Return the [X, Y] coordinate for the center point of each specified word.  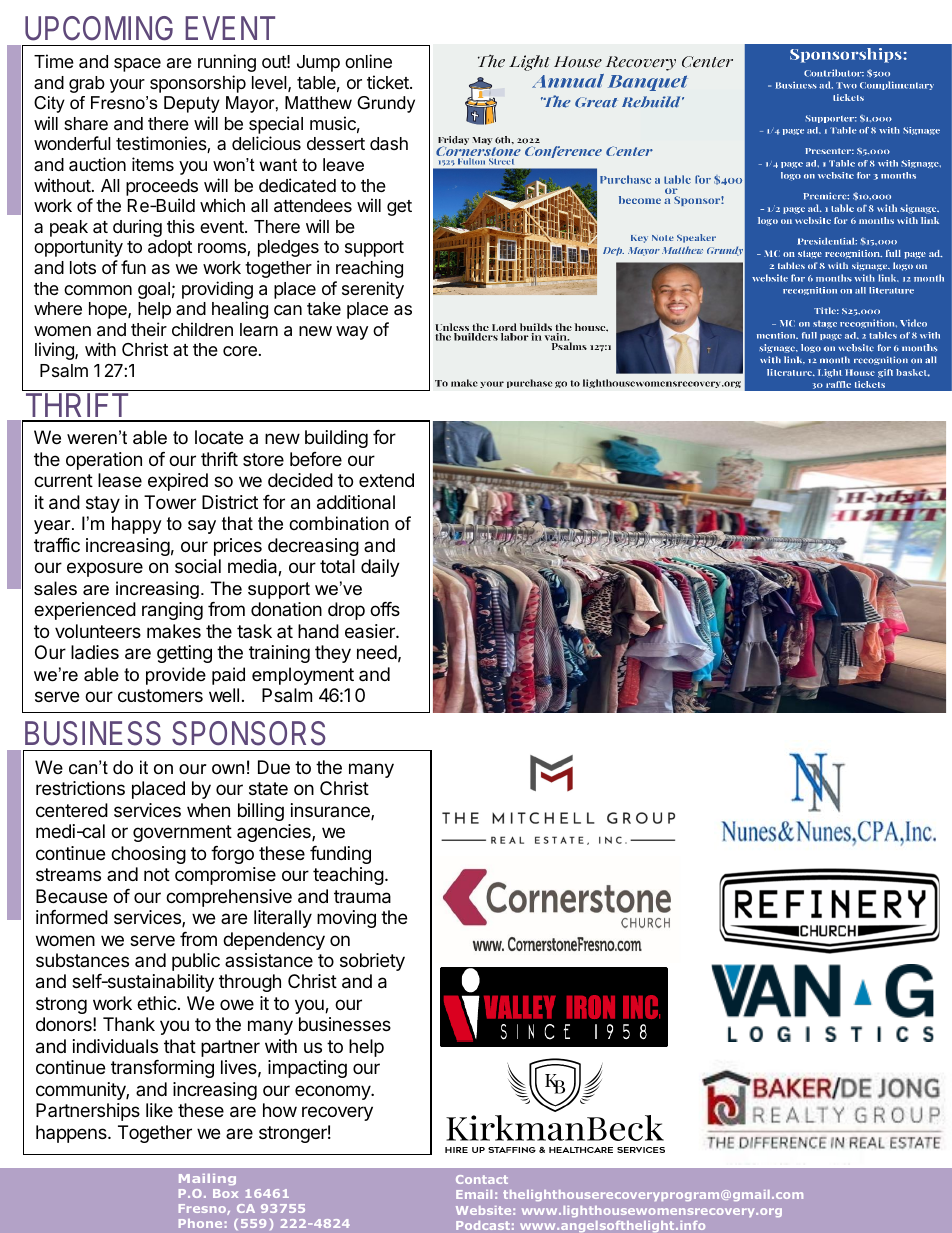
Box [225, 1193]
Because [71, 896]
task [254, 631]
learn [259, 330]
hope [109, 310]
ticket [389, 82]
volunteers [98, 631]
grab [87, 84]
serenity [373, 290]
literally [283, 919]
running [227, 63]
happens [72, 1134]
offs [385, 609]
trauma [362, 897]
